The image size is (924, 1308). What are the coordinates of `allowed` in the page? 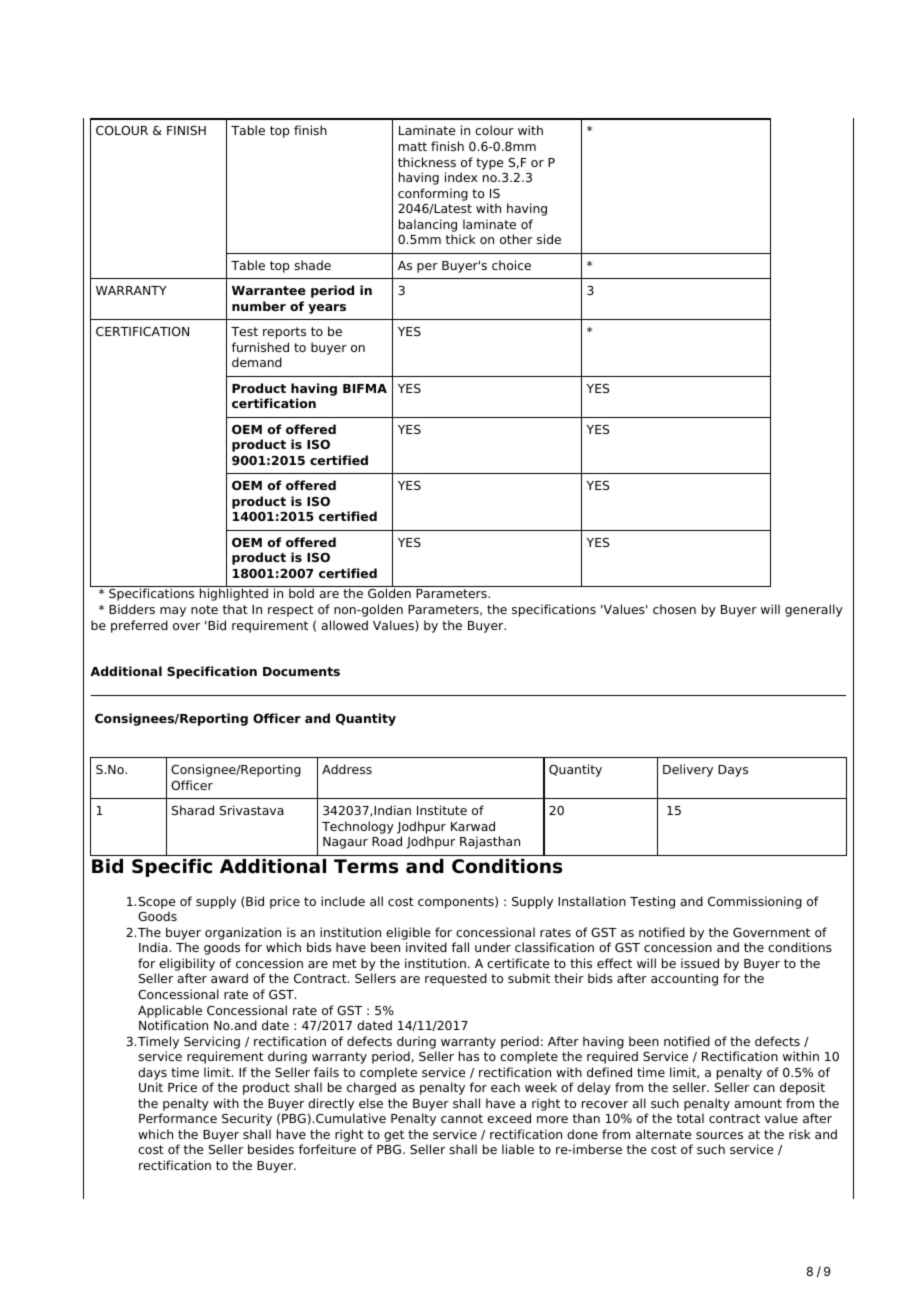 It's located at (345, 625).
